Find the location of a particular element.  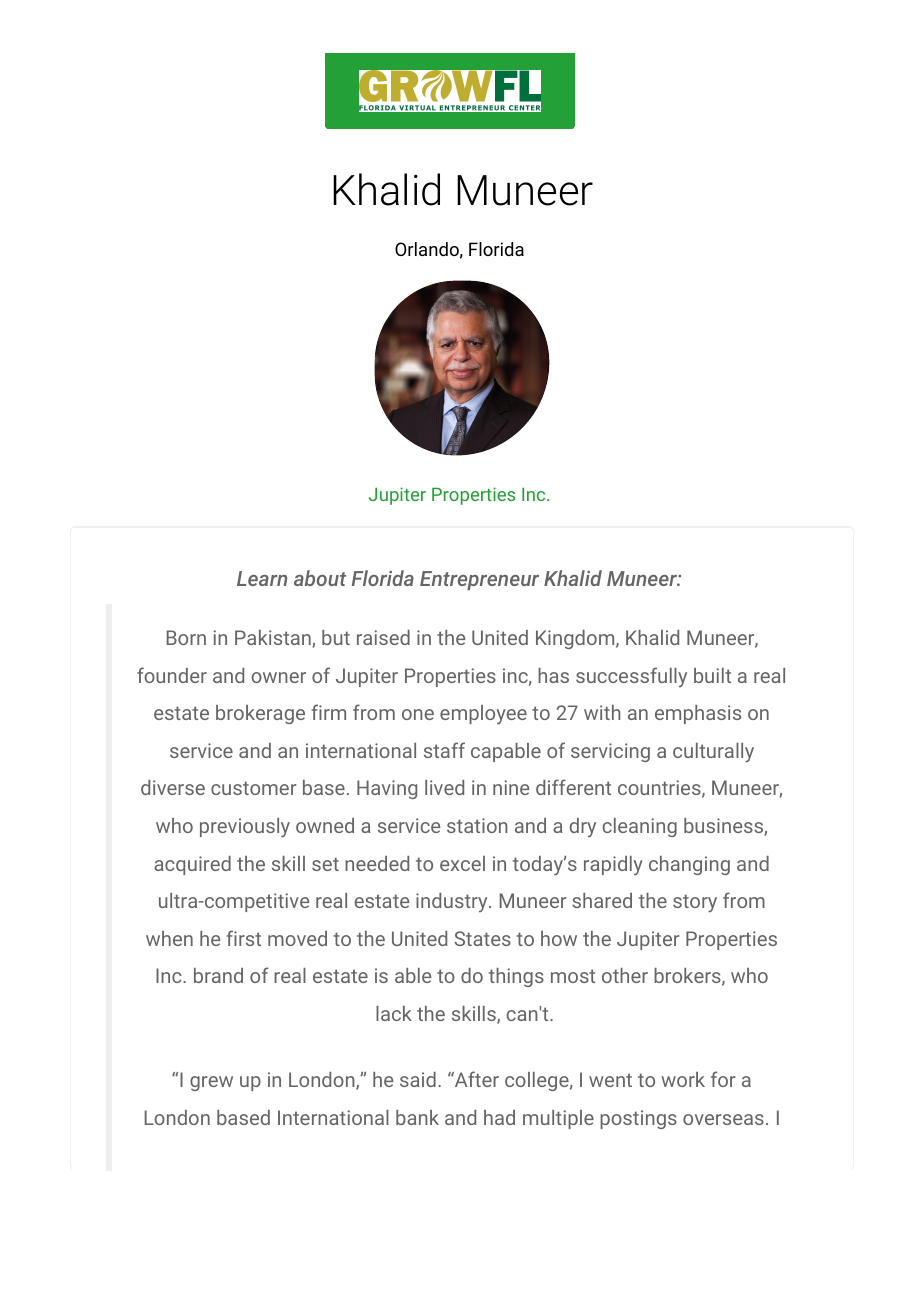

brokerage is located at coordinates (260, 714).
